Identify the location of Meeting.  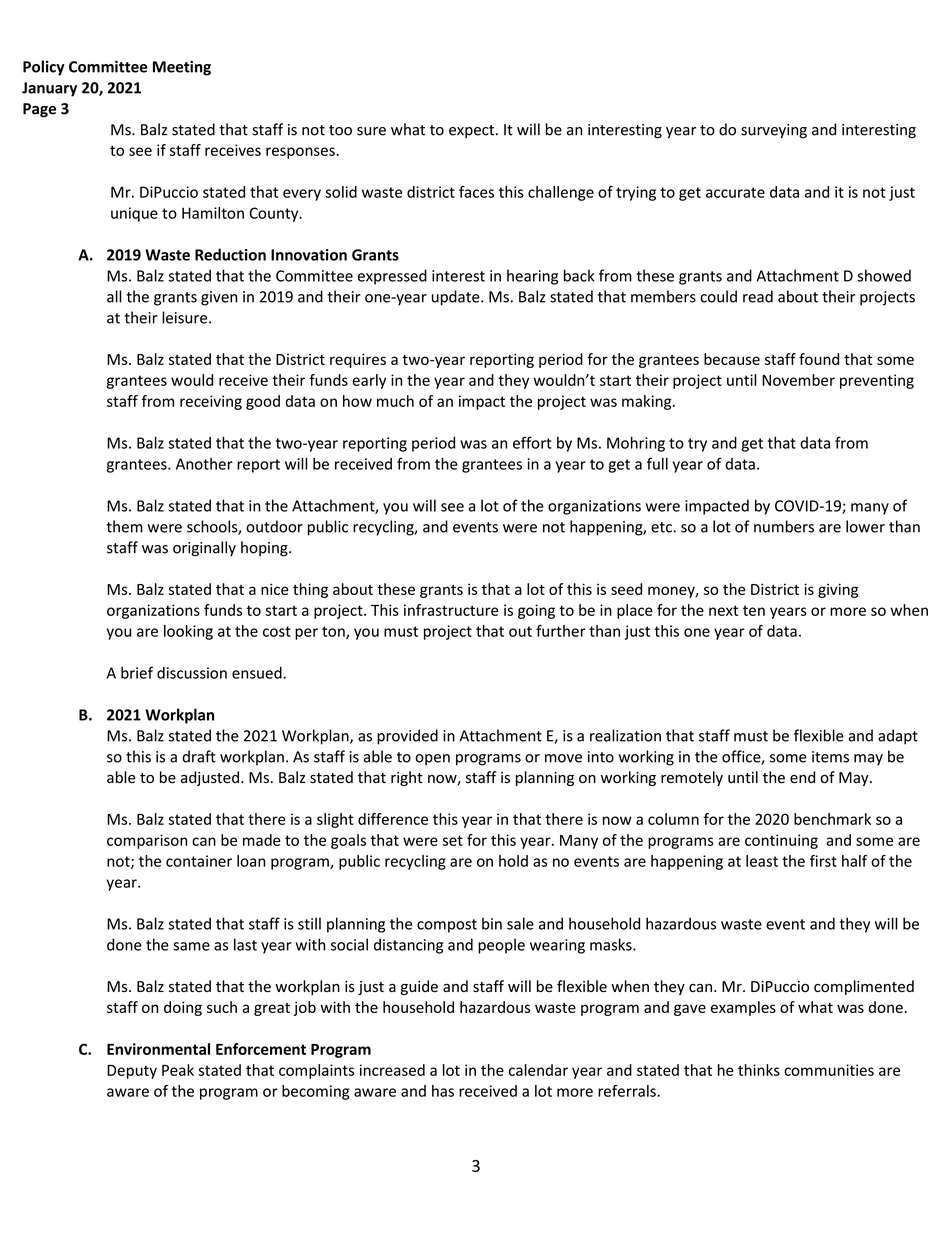
(182, 68).
